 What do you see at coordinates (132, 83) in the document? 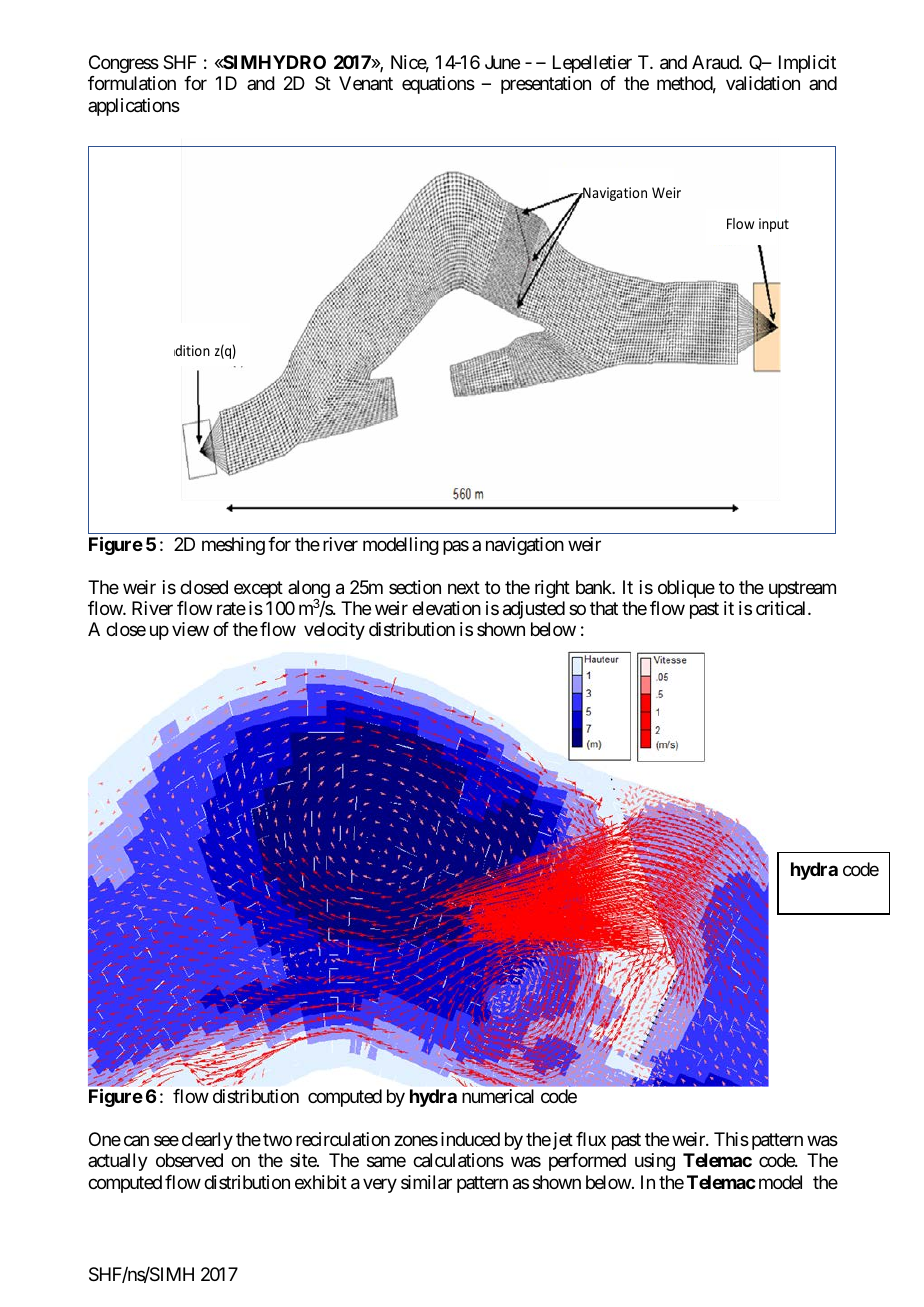
I see `formulation` at bounding box center [132, 83].
